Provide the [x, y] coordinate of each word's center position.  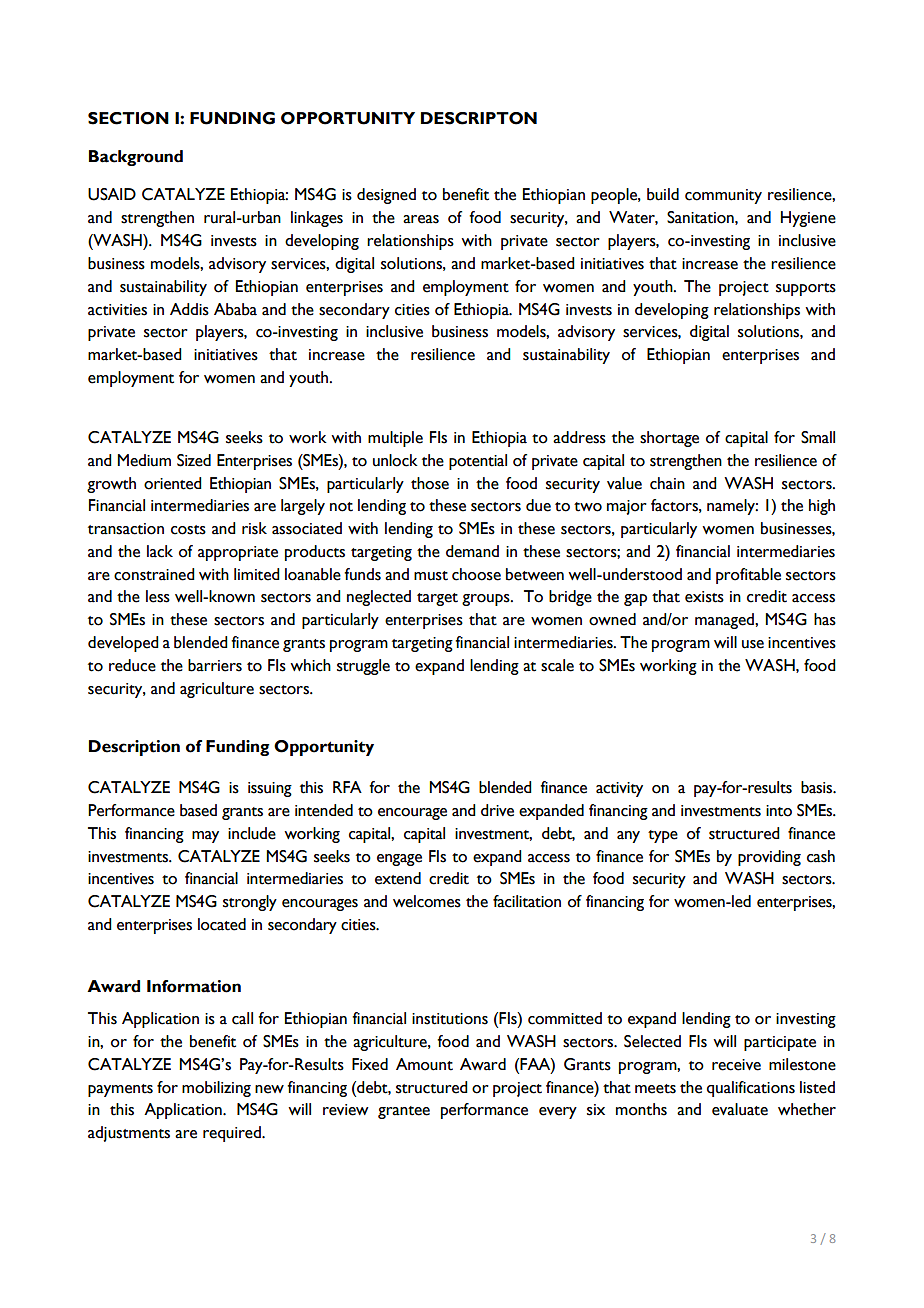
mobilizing [216, 1089]
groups [487, 600]
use [753, 644]
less [158, 596]
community [723, 196]
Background [136, 158]
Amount [424, 1064]
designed [386, 196]
